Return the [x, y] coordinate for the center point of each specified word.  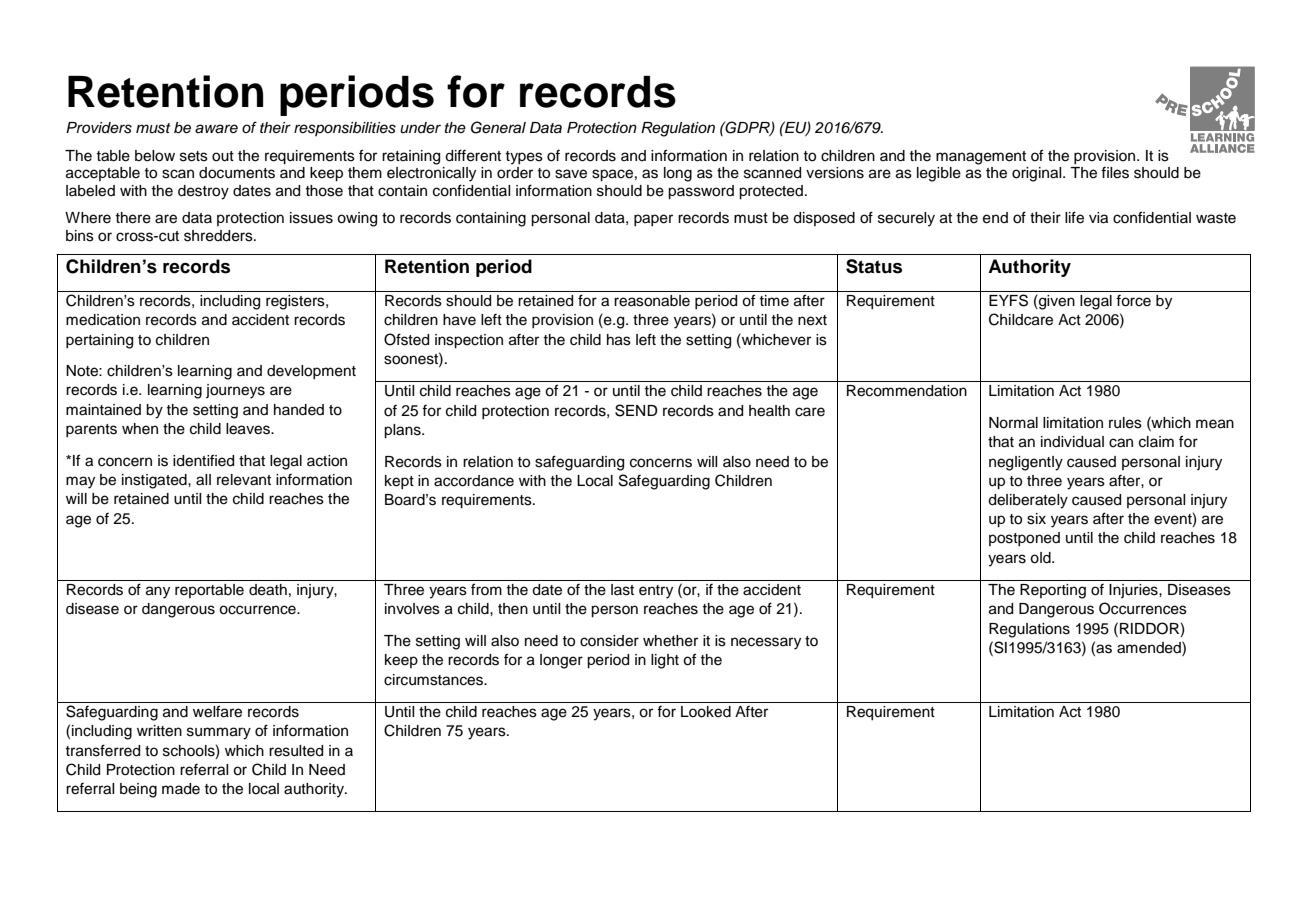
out [223, 156]
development [311, 372]
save [571, 174]
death [268, 590]
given [1056, 302]
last [622, 590]
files [1115, 173]
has [619, 340]
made [181, 789]
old [1041, 558]
